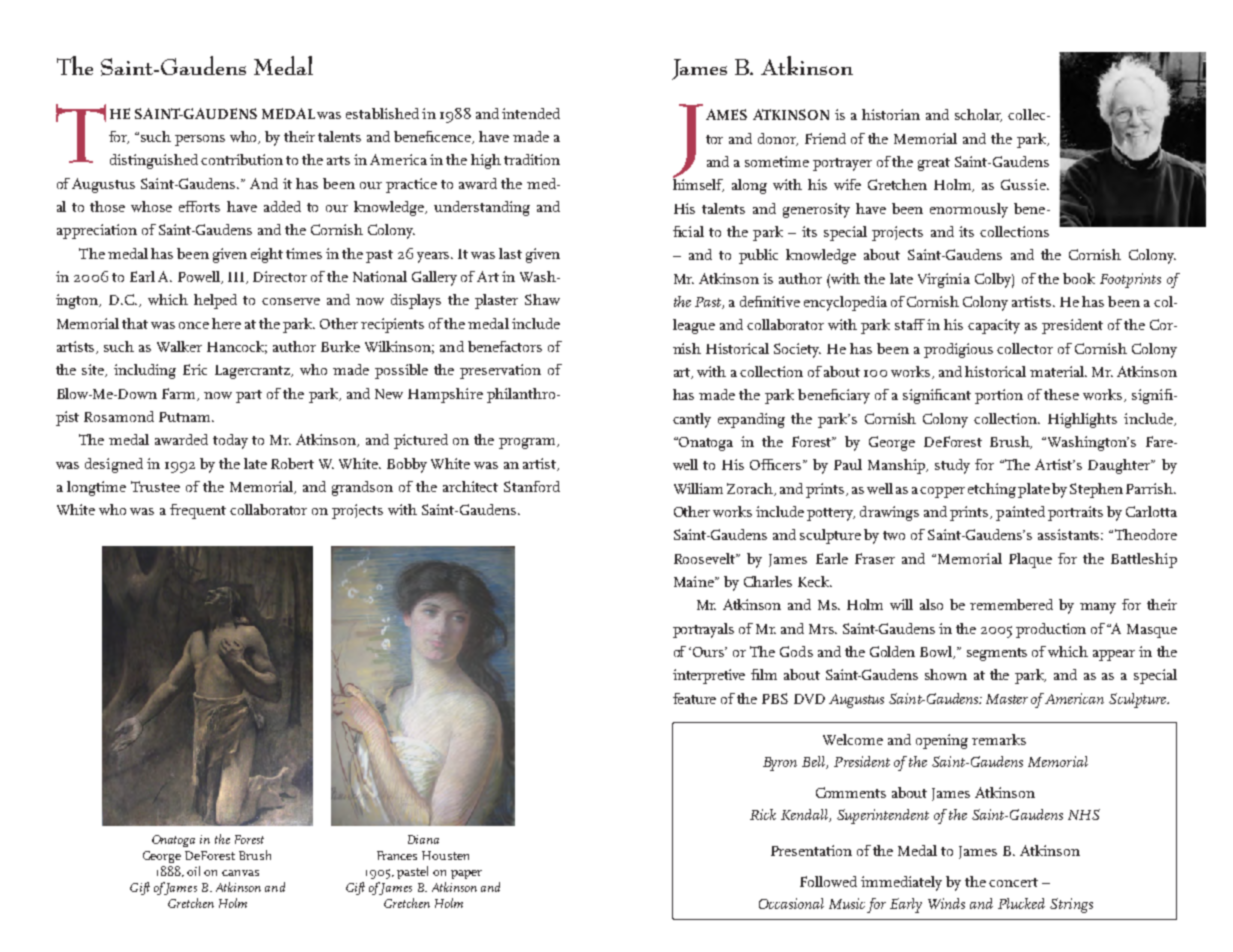 Image resolution: width=1233 pixels, height=952 pixels. Describe the element at coordinates (532, 159) in the screenshot. I see `tradition` at that location.
